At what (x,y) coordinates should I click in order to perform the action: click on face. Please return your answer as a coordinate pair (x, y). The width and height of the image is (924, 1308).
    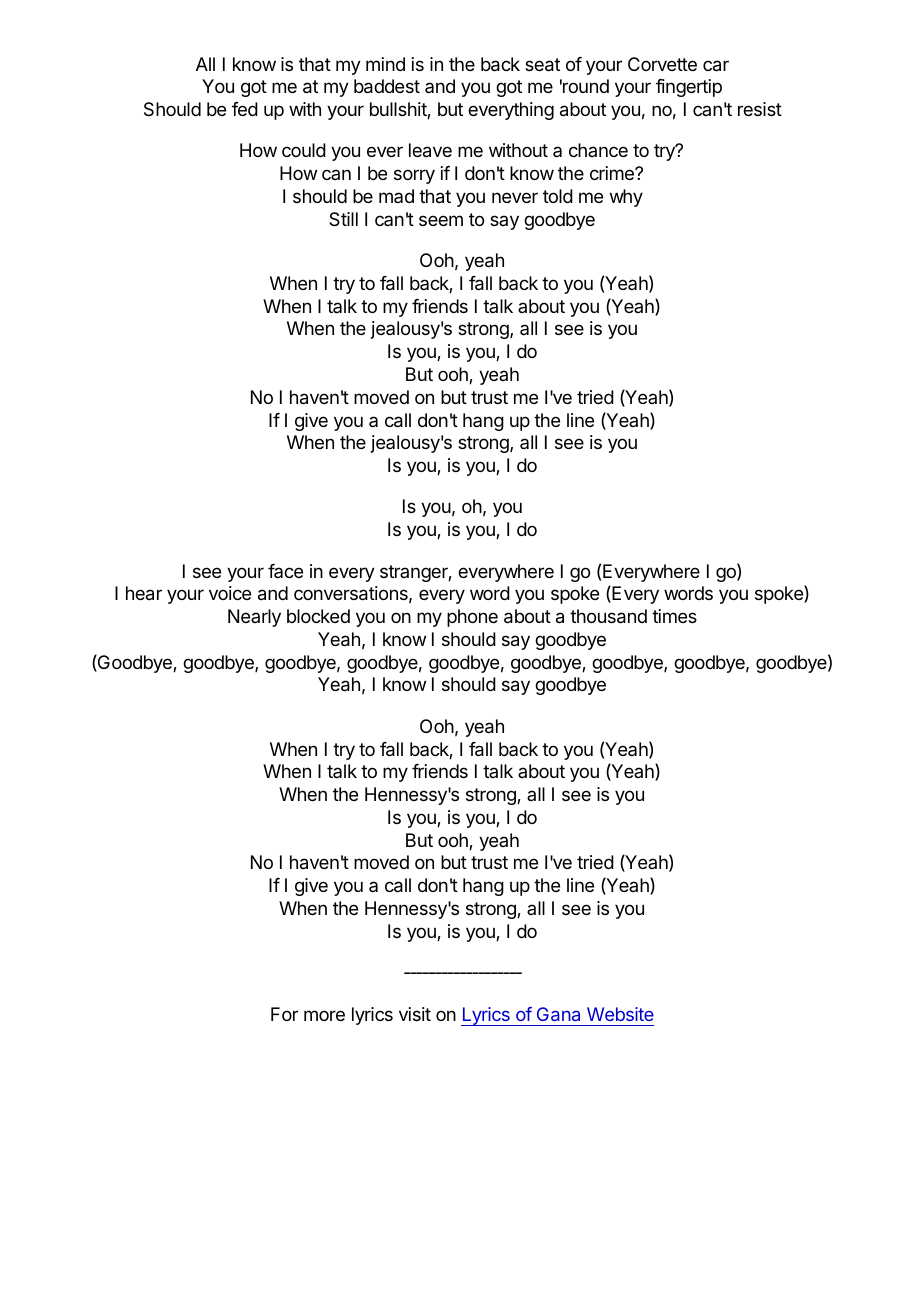
    Looking at the image, I should click on (285, 571).
